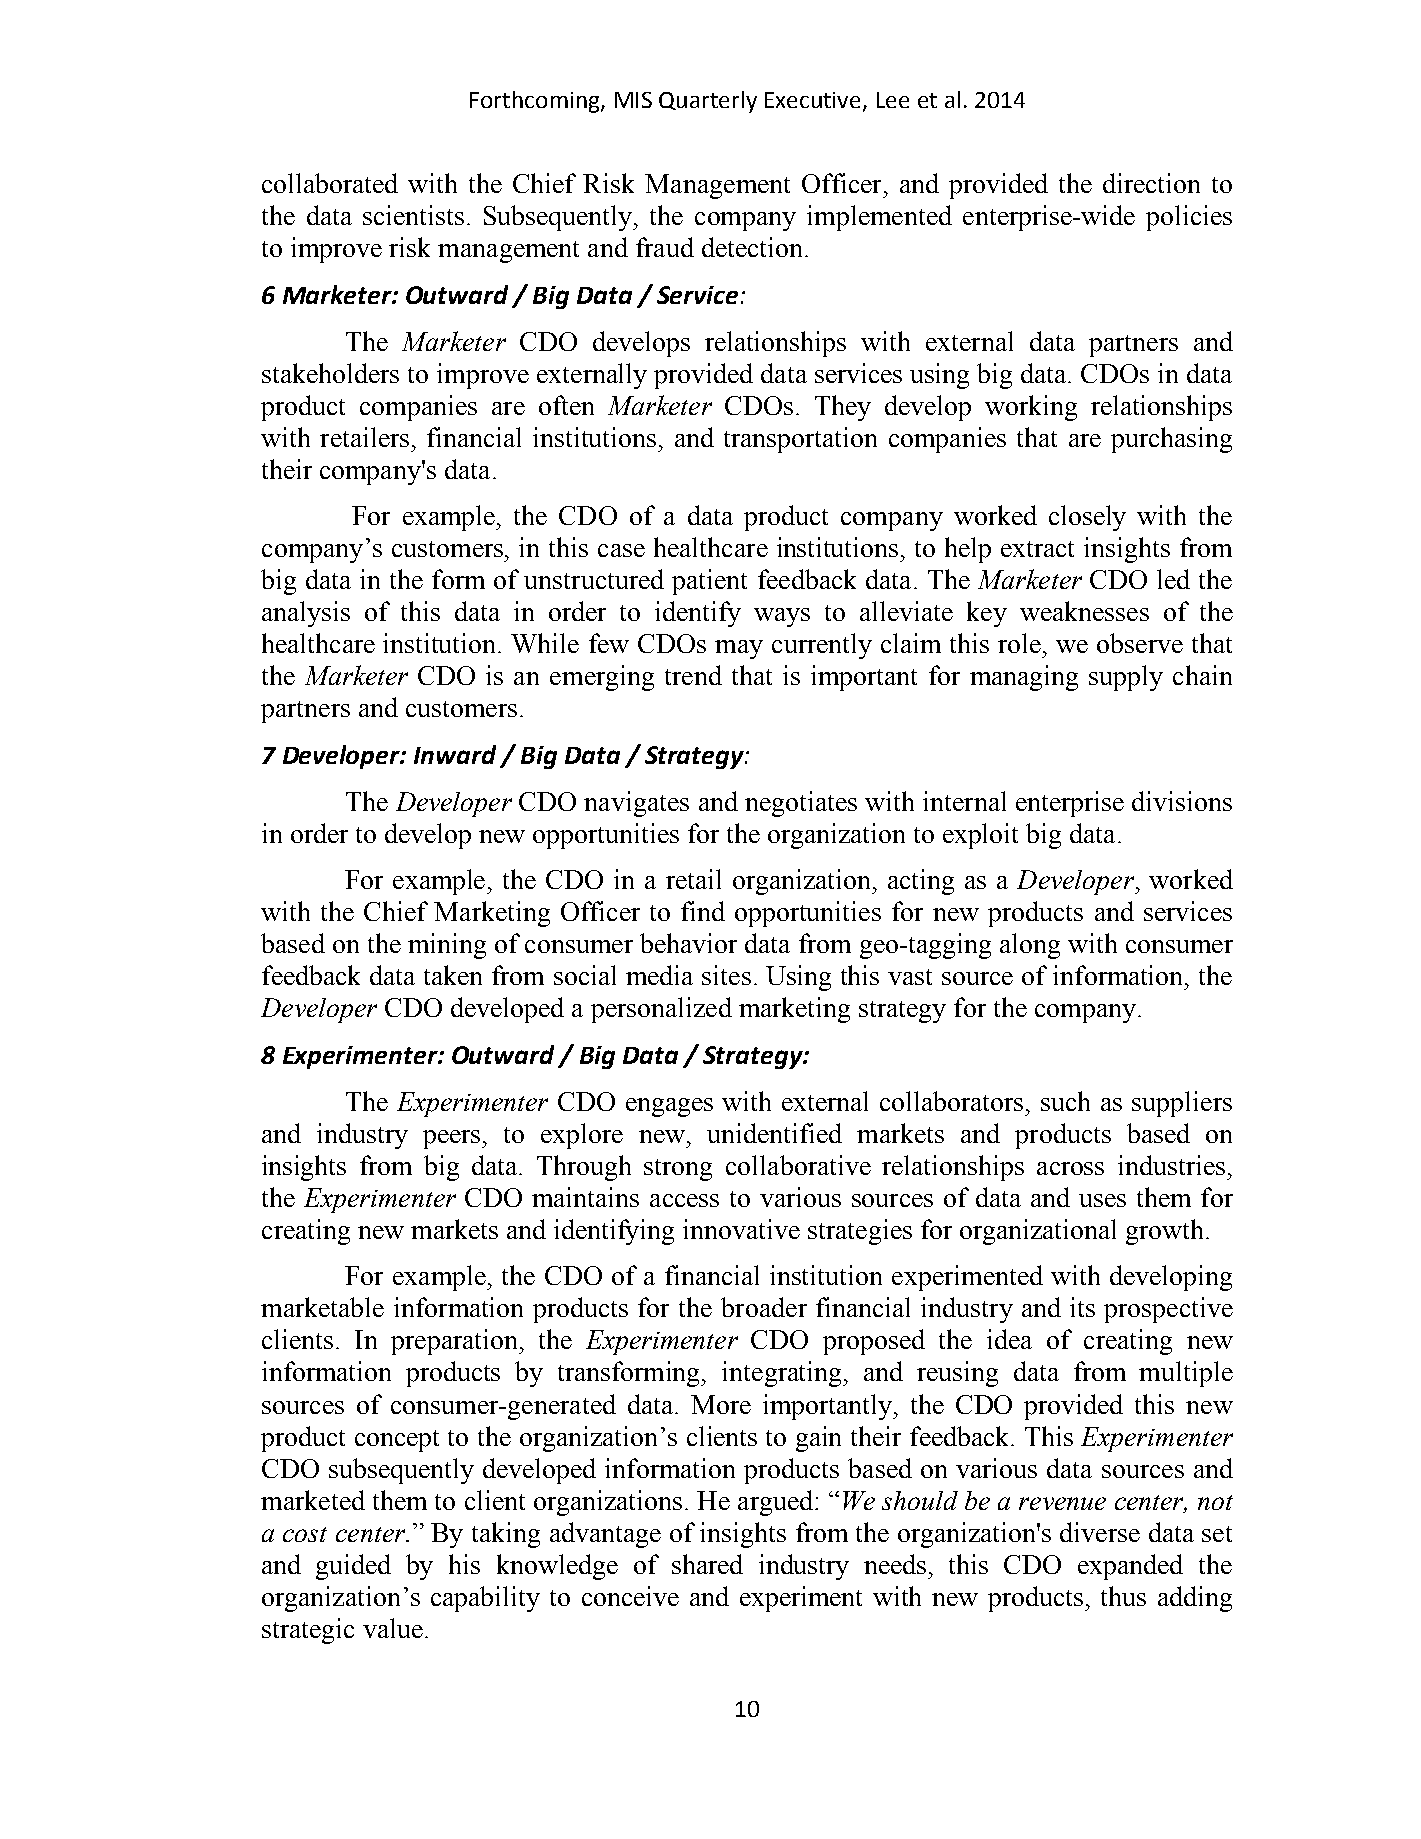 The width and height of the screenshot is (1421, 1839). Describe the element at coordinates (456, 1342) in the screenshot. I see `preparation` at that location.
